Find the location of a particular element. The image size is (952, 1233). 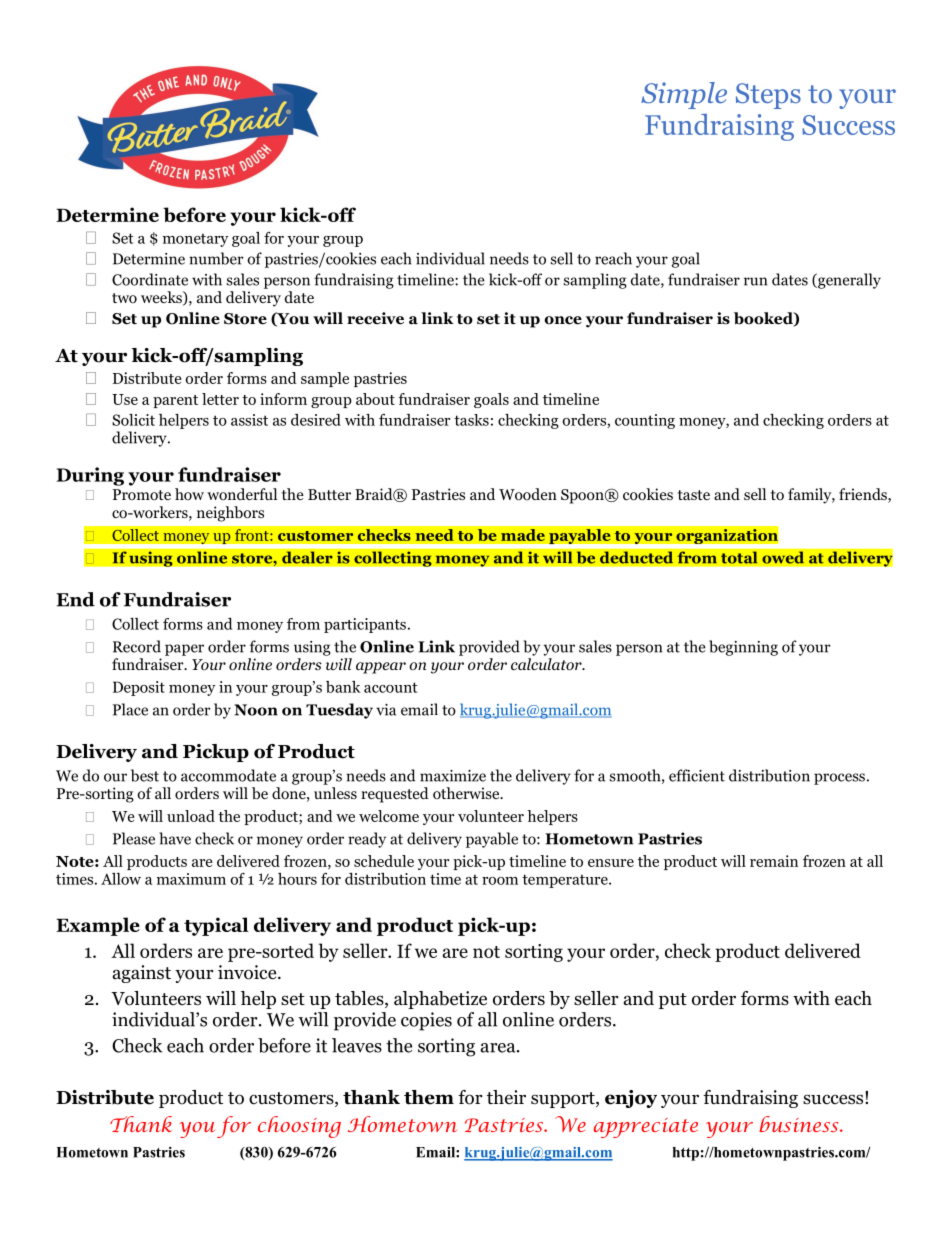

Steps is located at coordinates (768, 96).
